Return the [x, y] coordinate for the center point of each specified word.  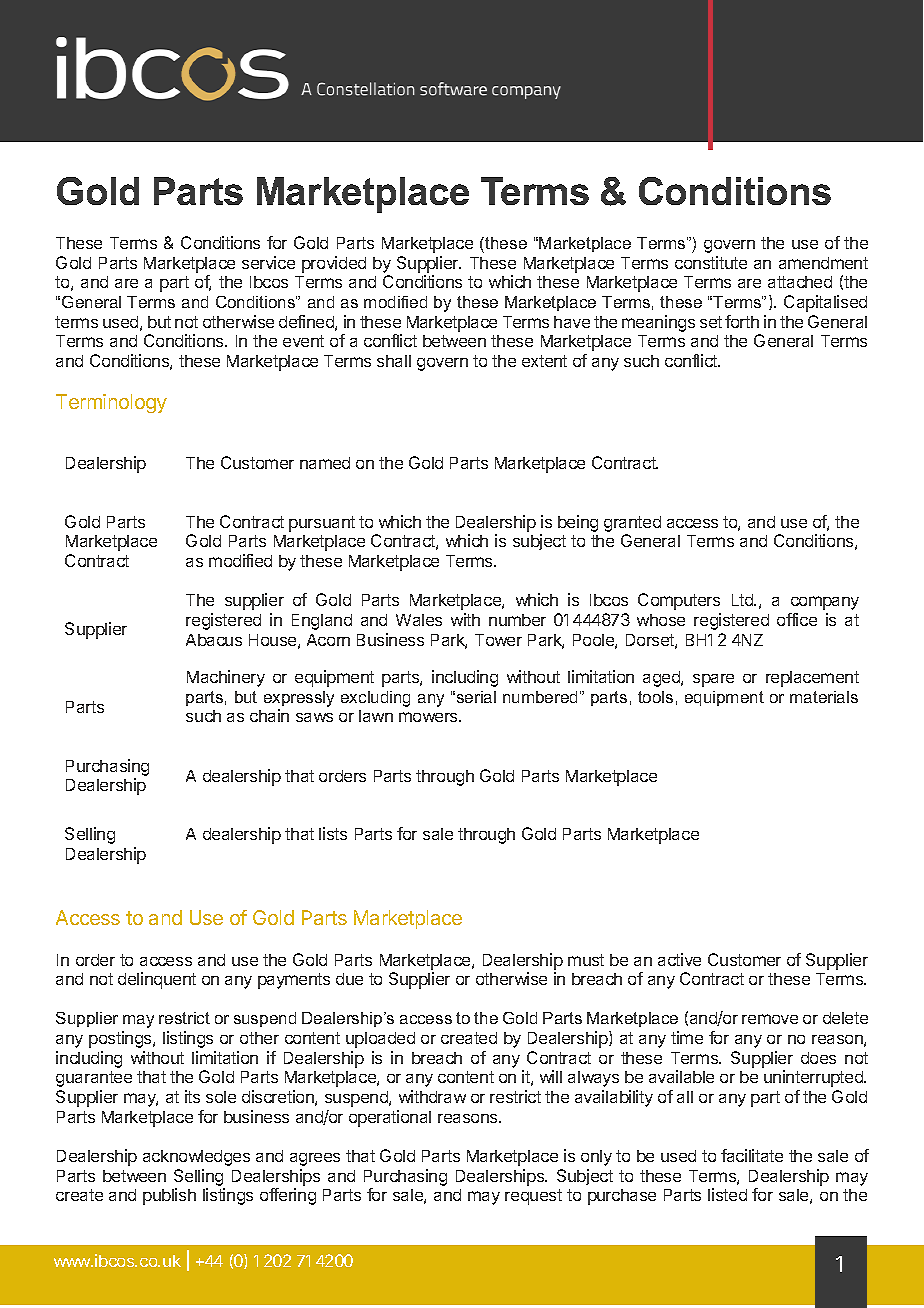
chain [269, 715]
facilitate [752, 1155]
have [572, 322]
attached [800, 282]
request [533, 1197]
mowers [429, 717]
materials [824, 697]
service [268, 262]
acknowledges [196, 1158]
